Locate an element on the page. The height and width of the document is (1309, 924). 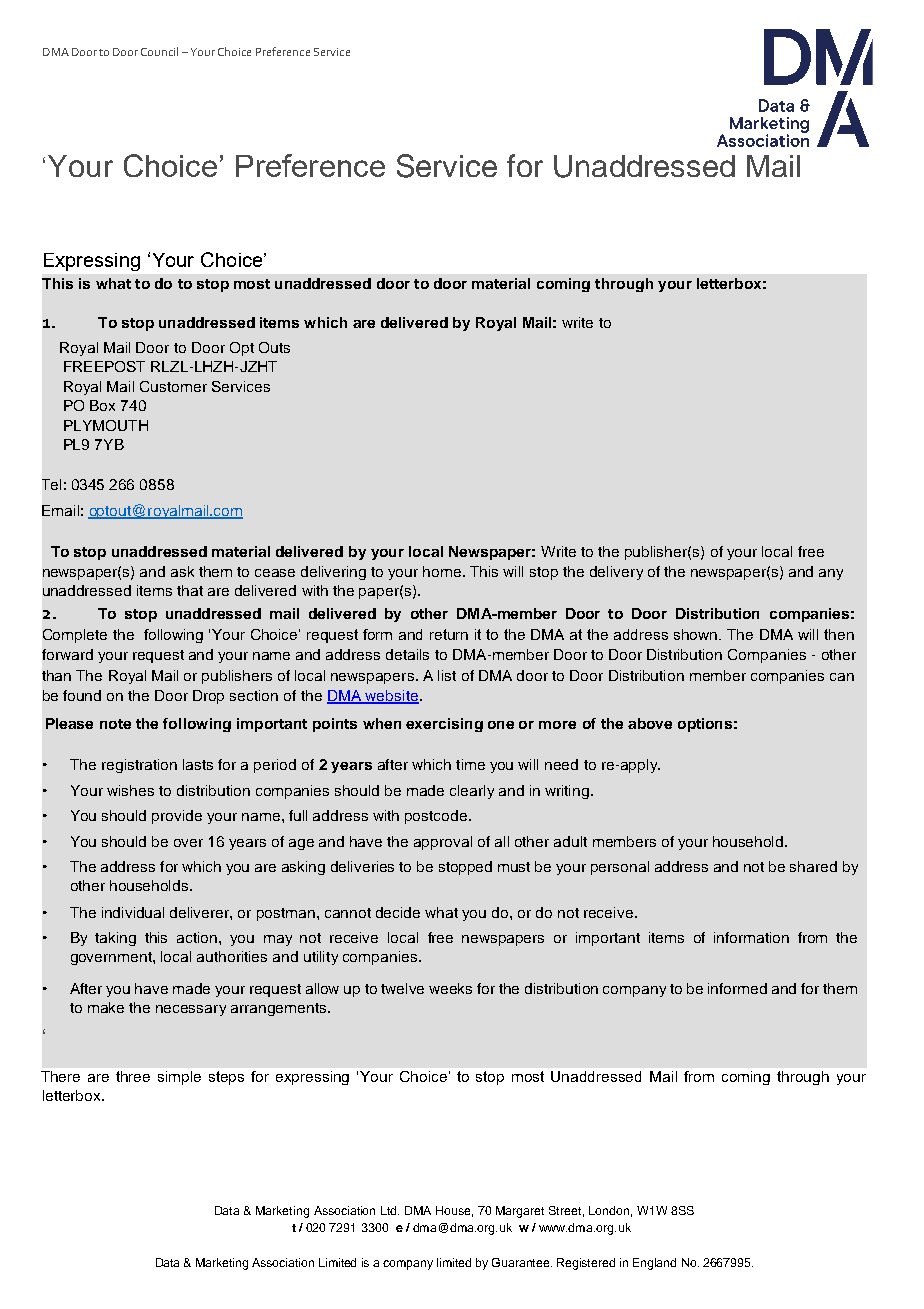
Customer is located at coordinates (173, 386).
